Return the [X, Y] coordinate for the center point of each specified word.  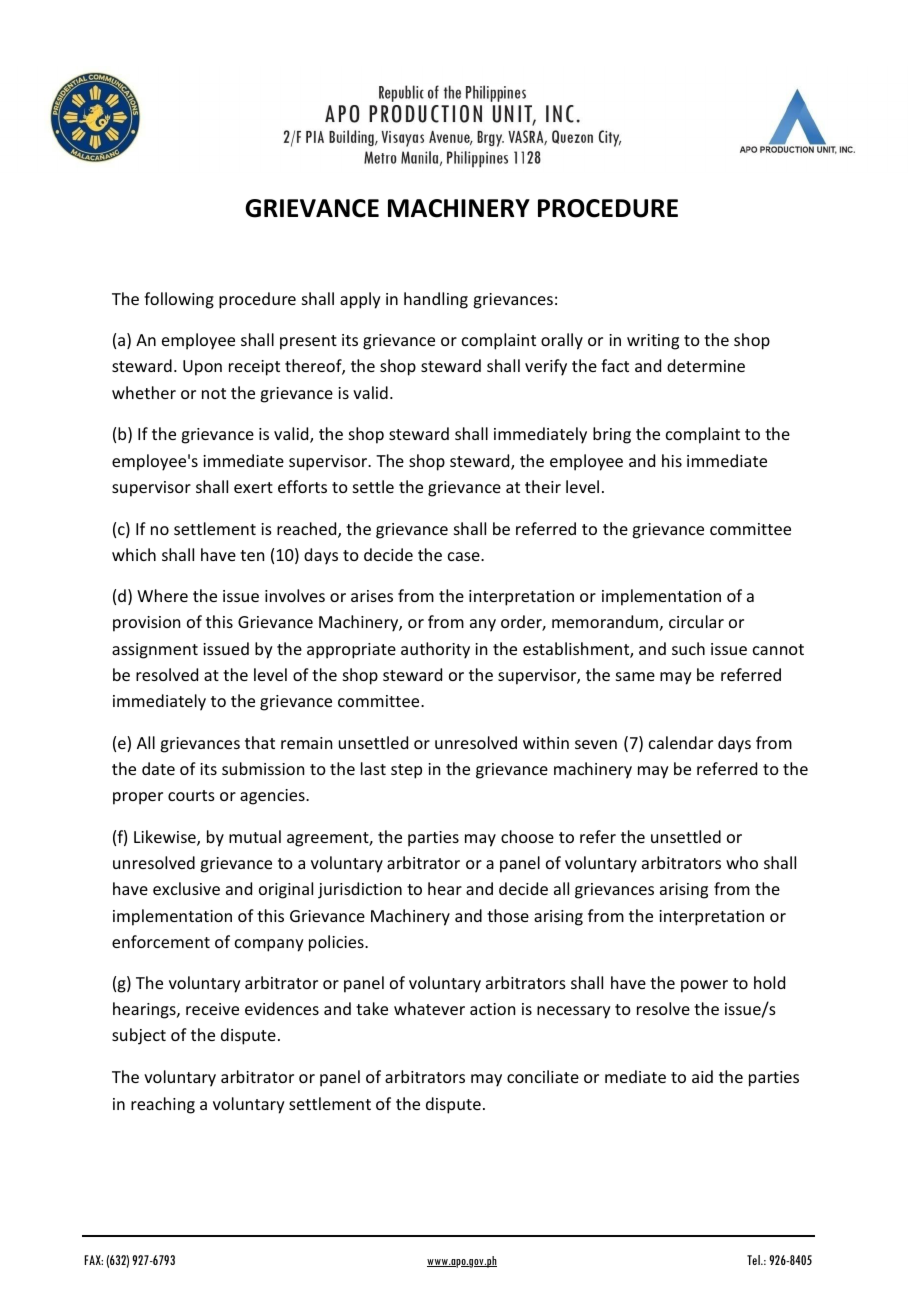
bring [612, 435]
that [260, 742]
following [179, 300]
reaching [163, 1105]
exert [253, 487]
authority [435, 650]
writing [653, 342]
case [465, 556]
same [635, 676]
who [742, 862]
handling [436, 300]
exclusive [186, 888]
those [508, 915]
